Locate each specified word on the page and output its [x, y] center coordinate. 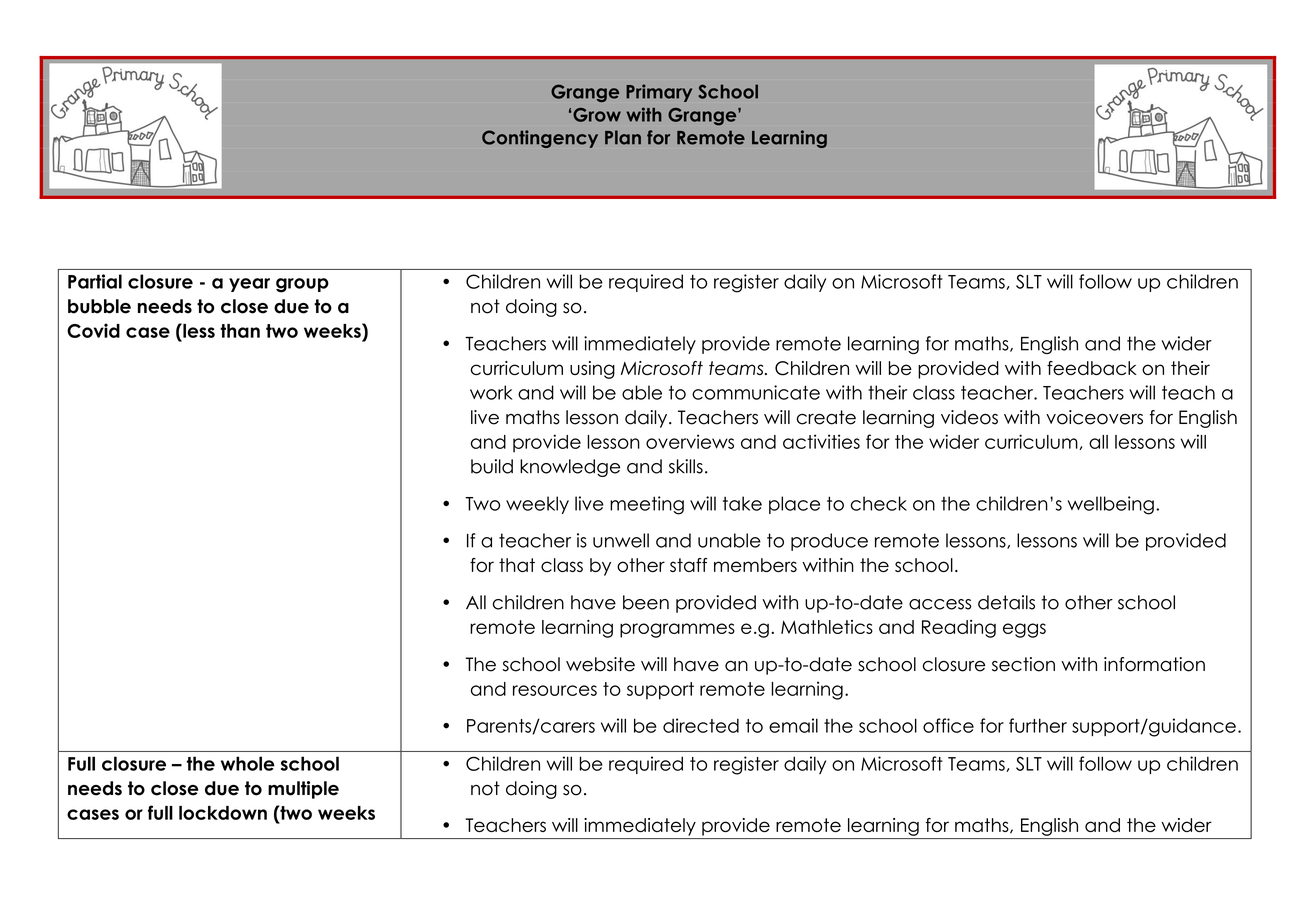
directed [701, 725]
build [492, 466]
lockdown [223, 813]
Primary [659, 93]
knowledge [570, 468]
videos [969, 417]
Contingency [540, 139]
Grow [597, 115]
